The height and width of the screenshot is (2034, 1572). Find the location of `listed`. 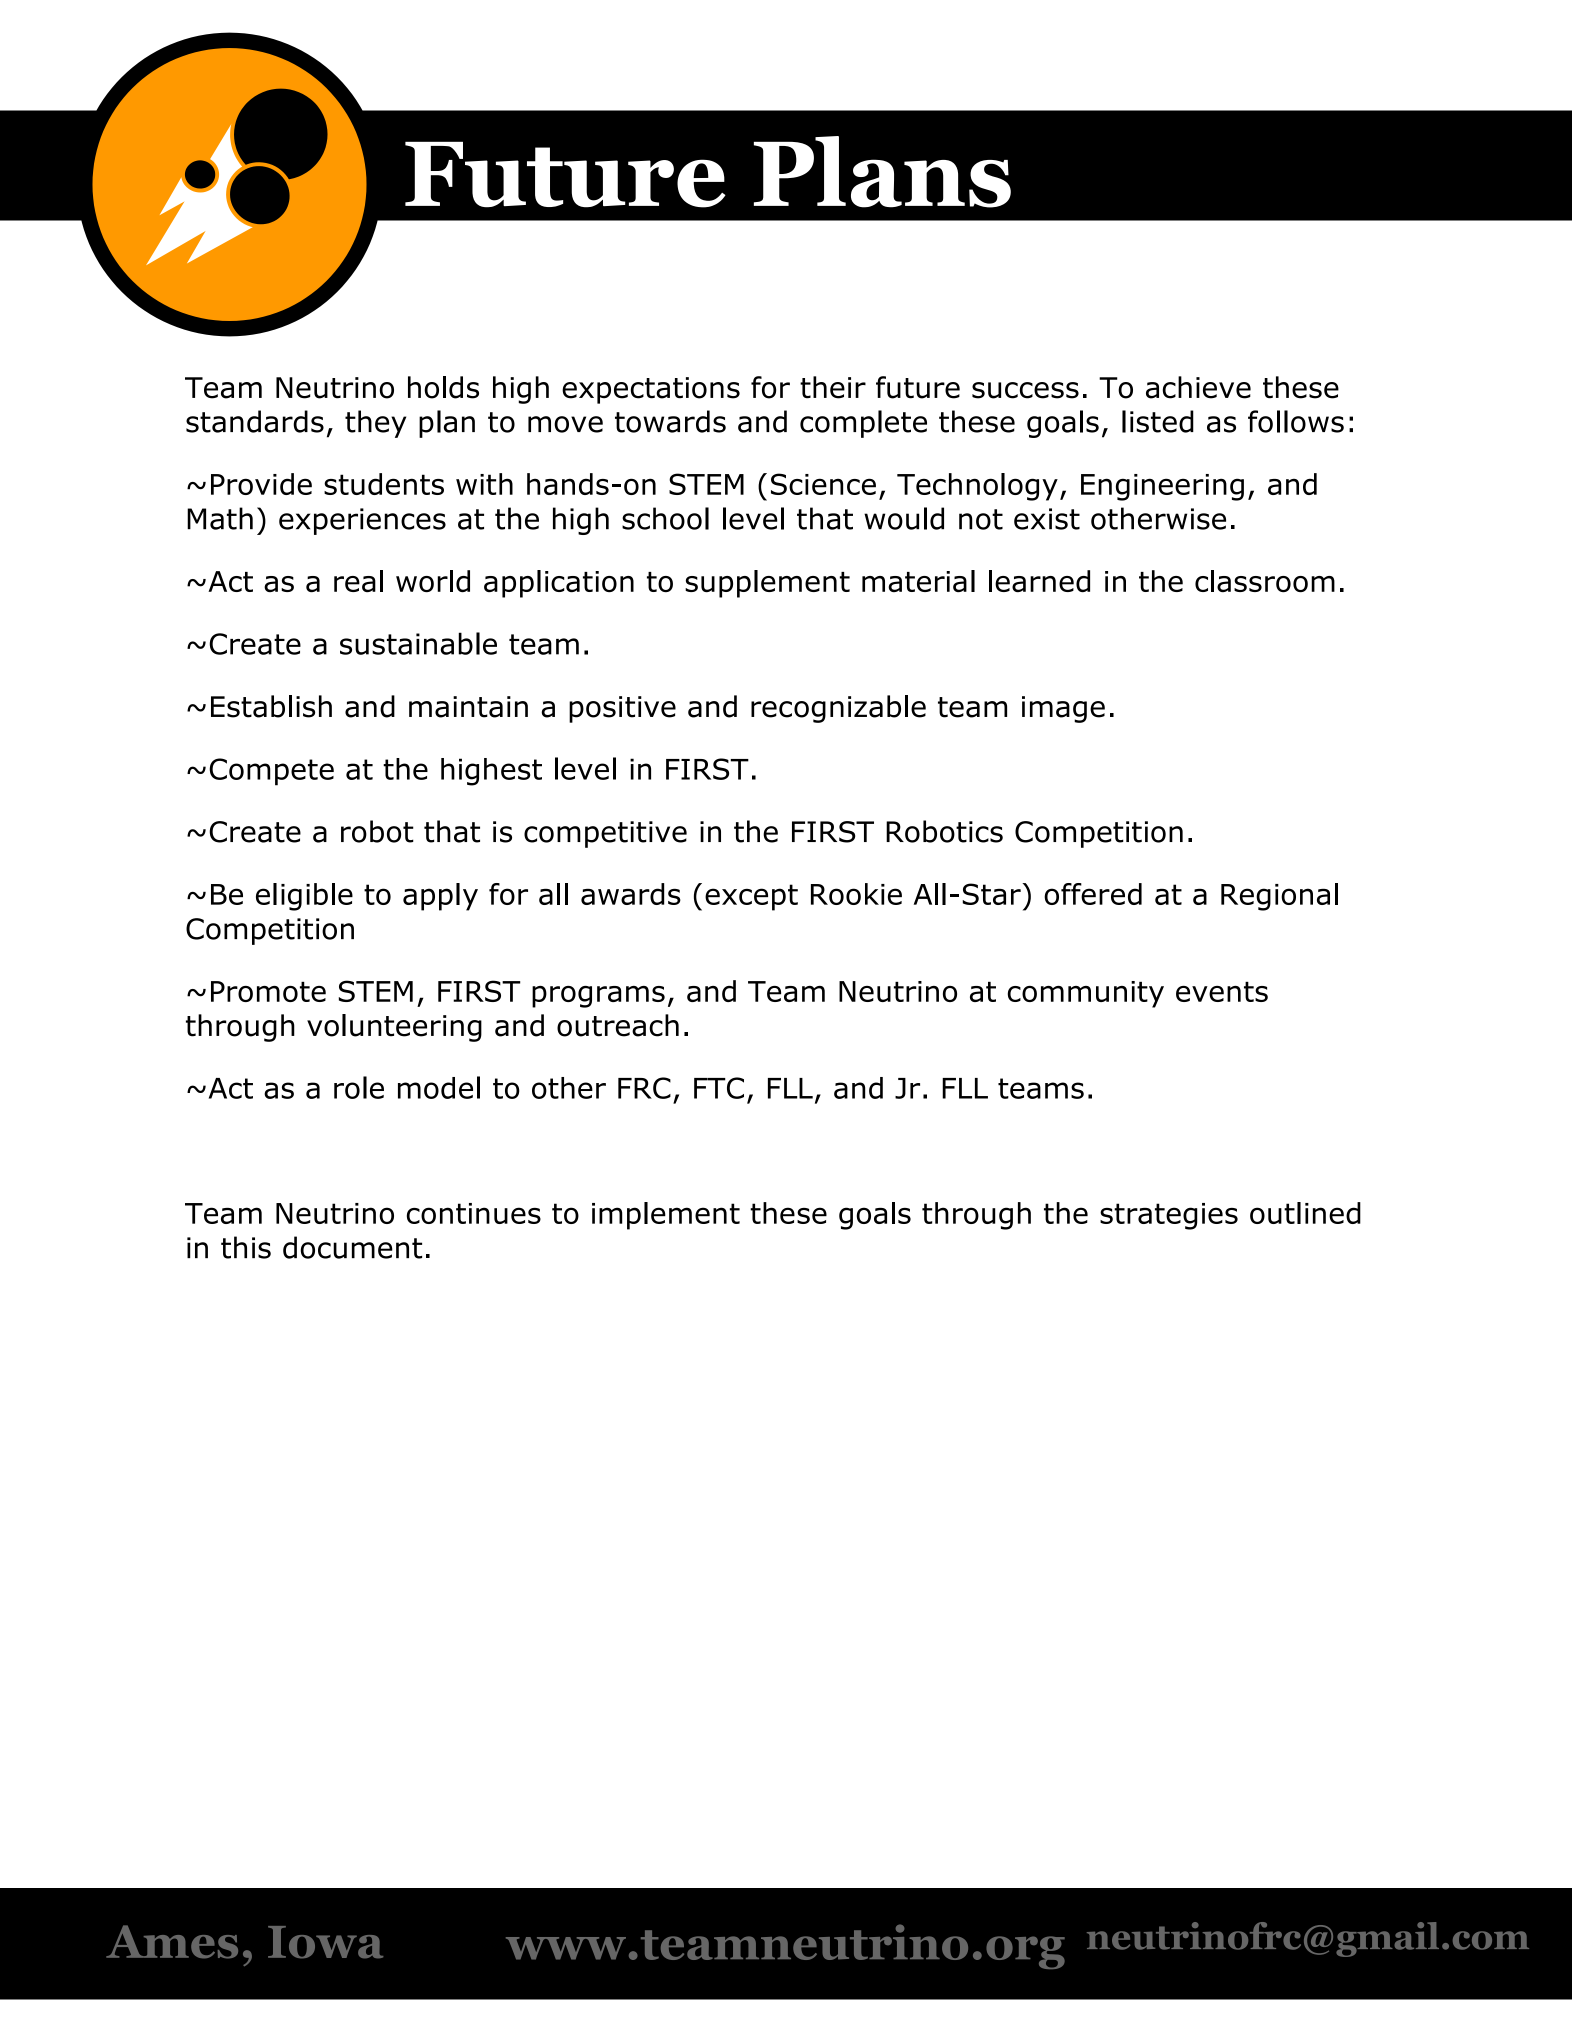

listed is located at coordinates (1158, 421).
